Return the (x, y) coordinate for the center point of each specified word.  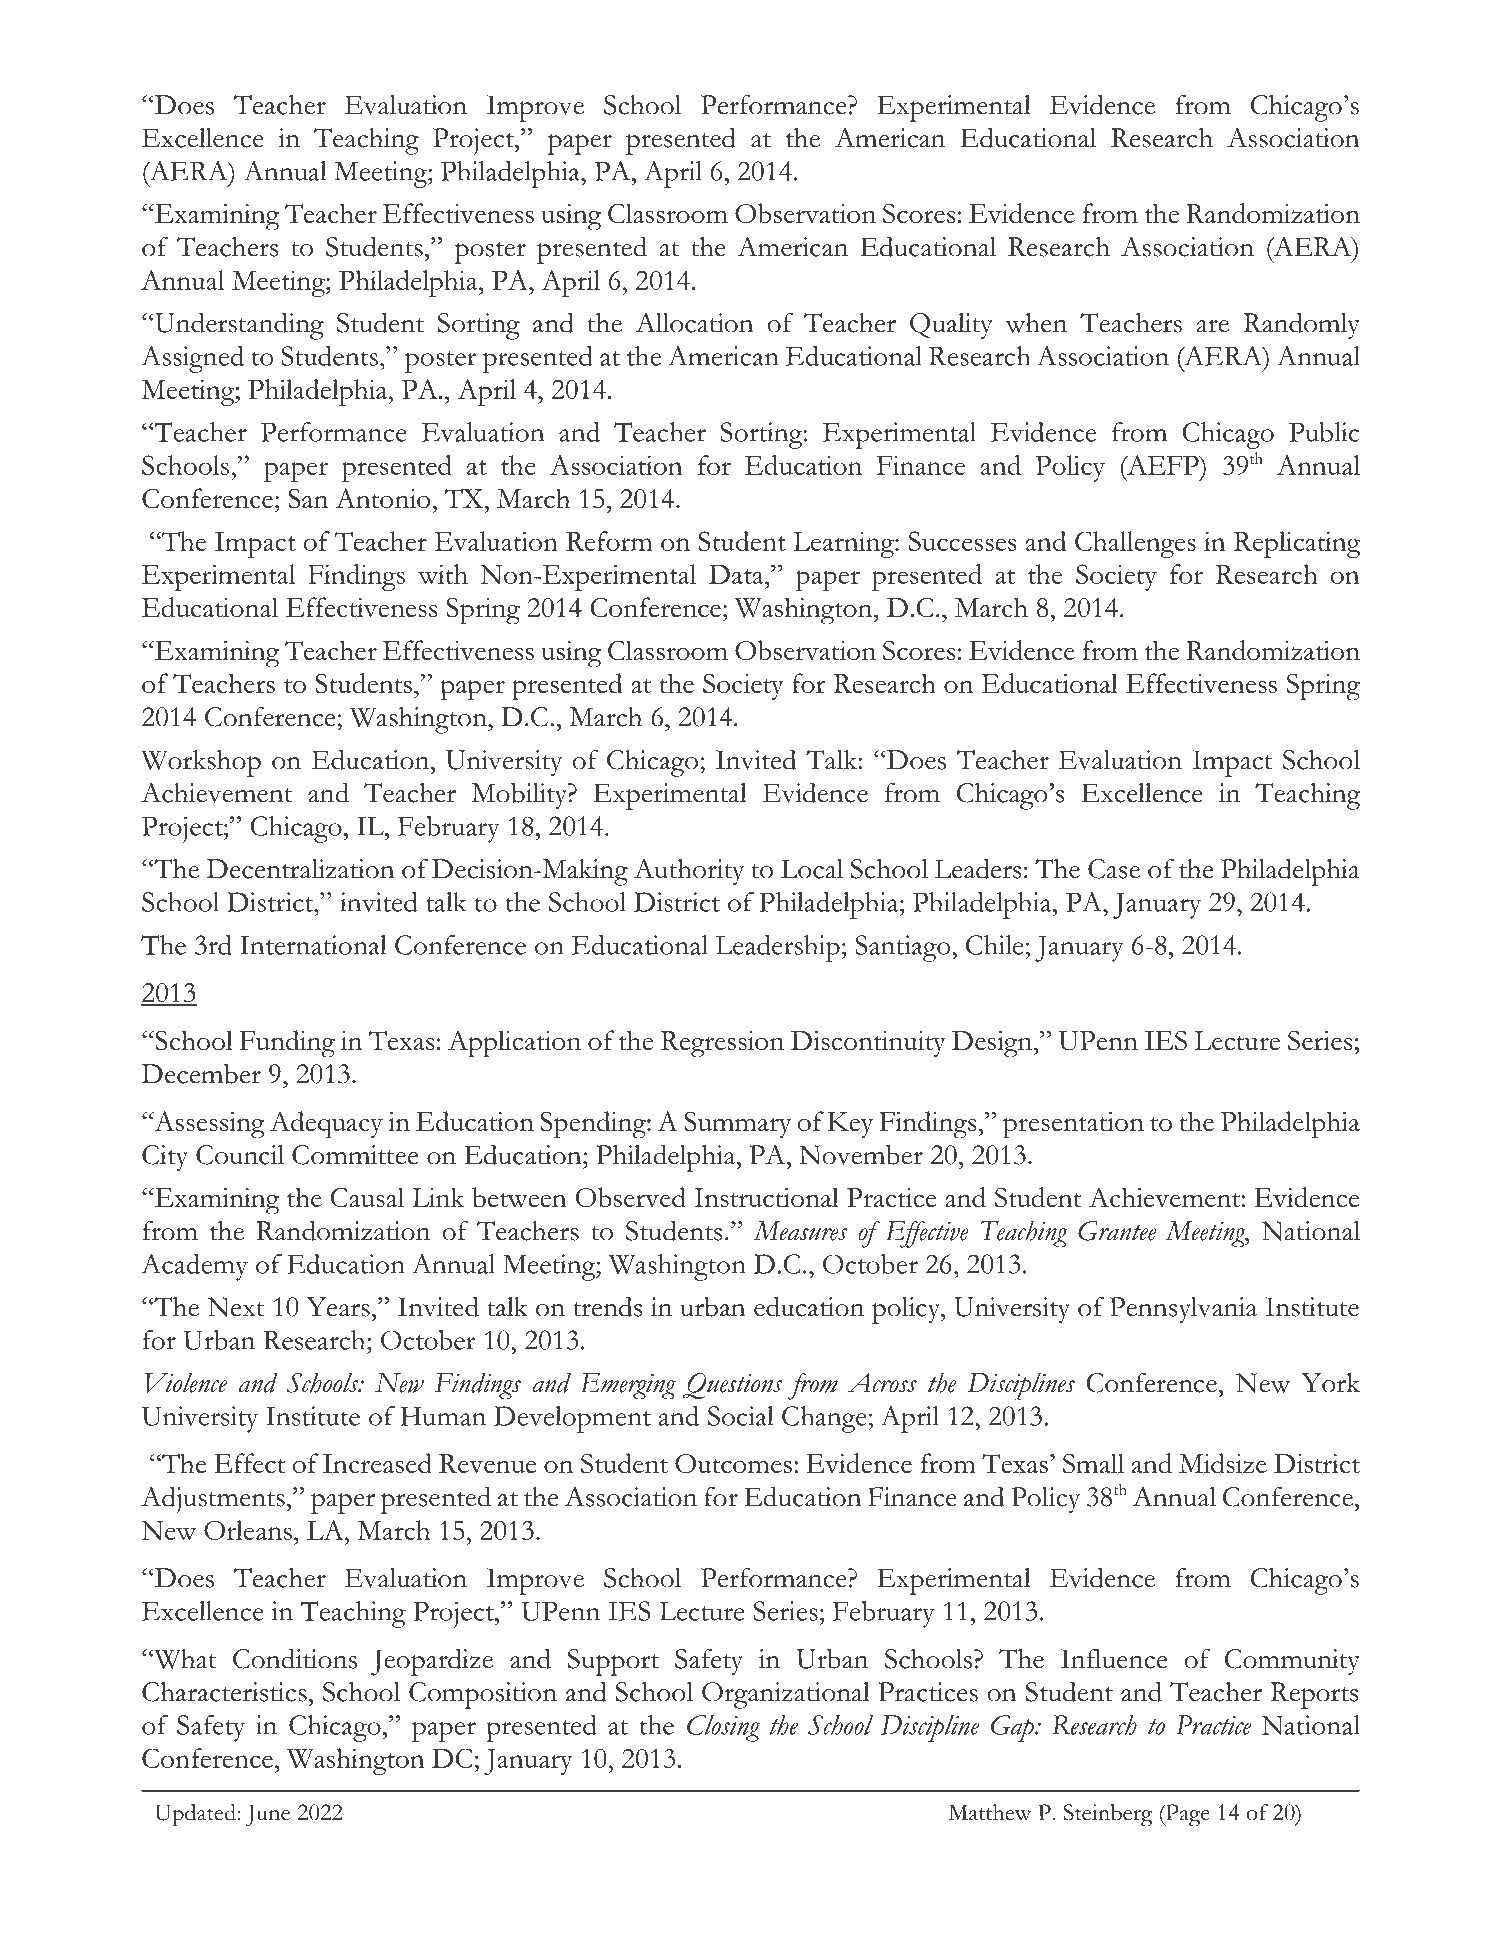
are (1213, 326)
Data (737, 574)
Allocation (694, 322)
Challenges (1135, 544)
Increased (377, 1463)
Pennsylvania (1183, 1310)
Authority (689, 872)
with (443, 574)
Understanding (238, 326)
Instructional (766, 1197)
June (268, 1815)
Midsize (1223, 1463)
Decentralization (301, 869)
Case (1114, 869)
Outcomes (733, 1463)
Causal (367, 1197)
